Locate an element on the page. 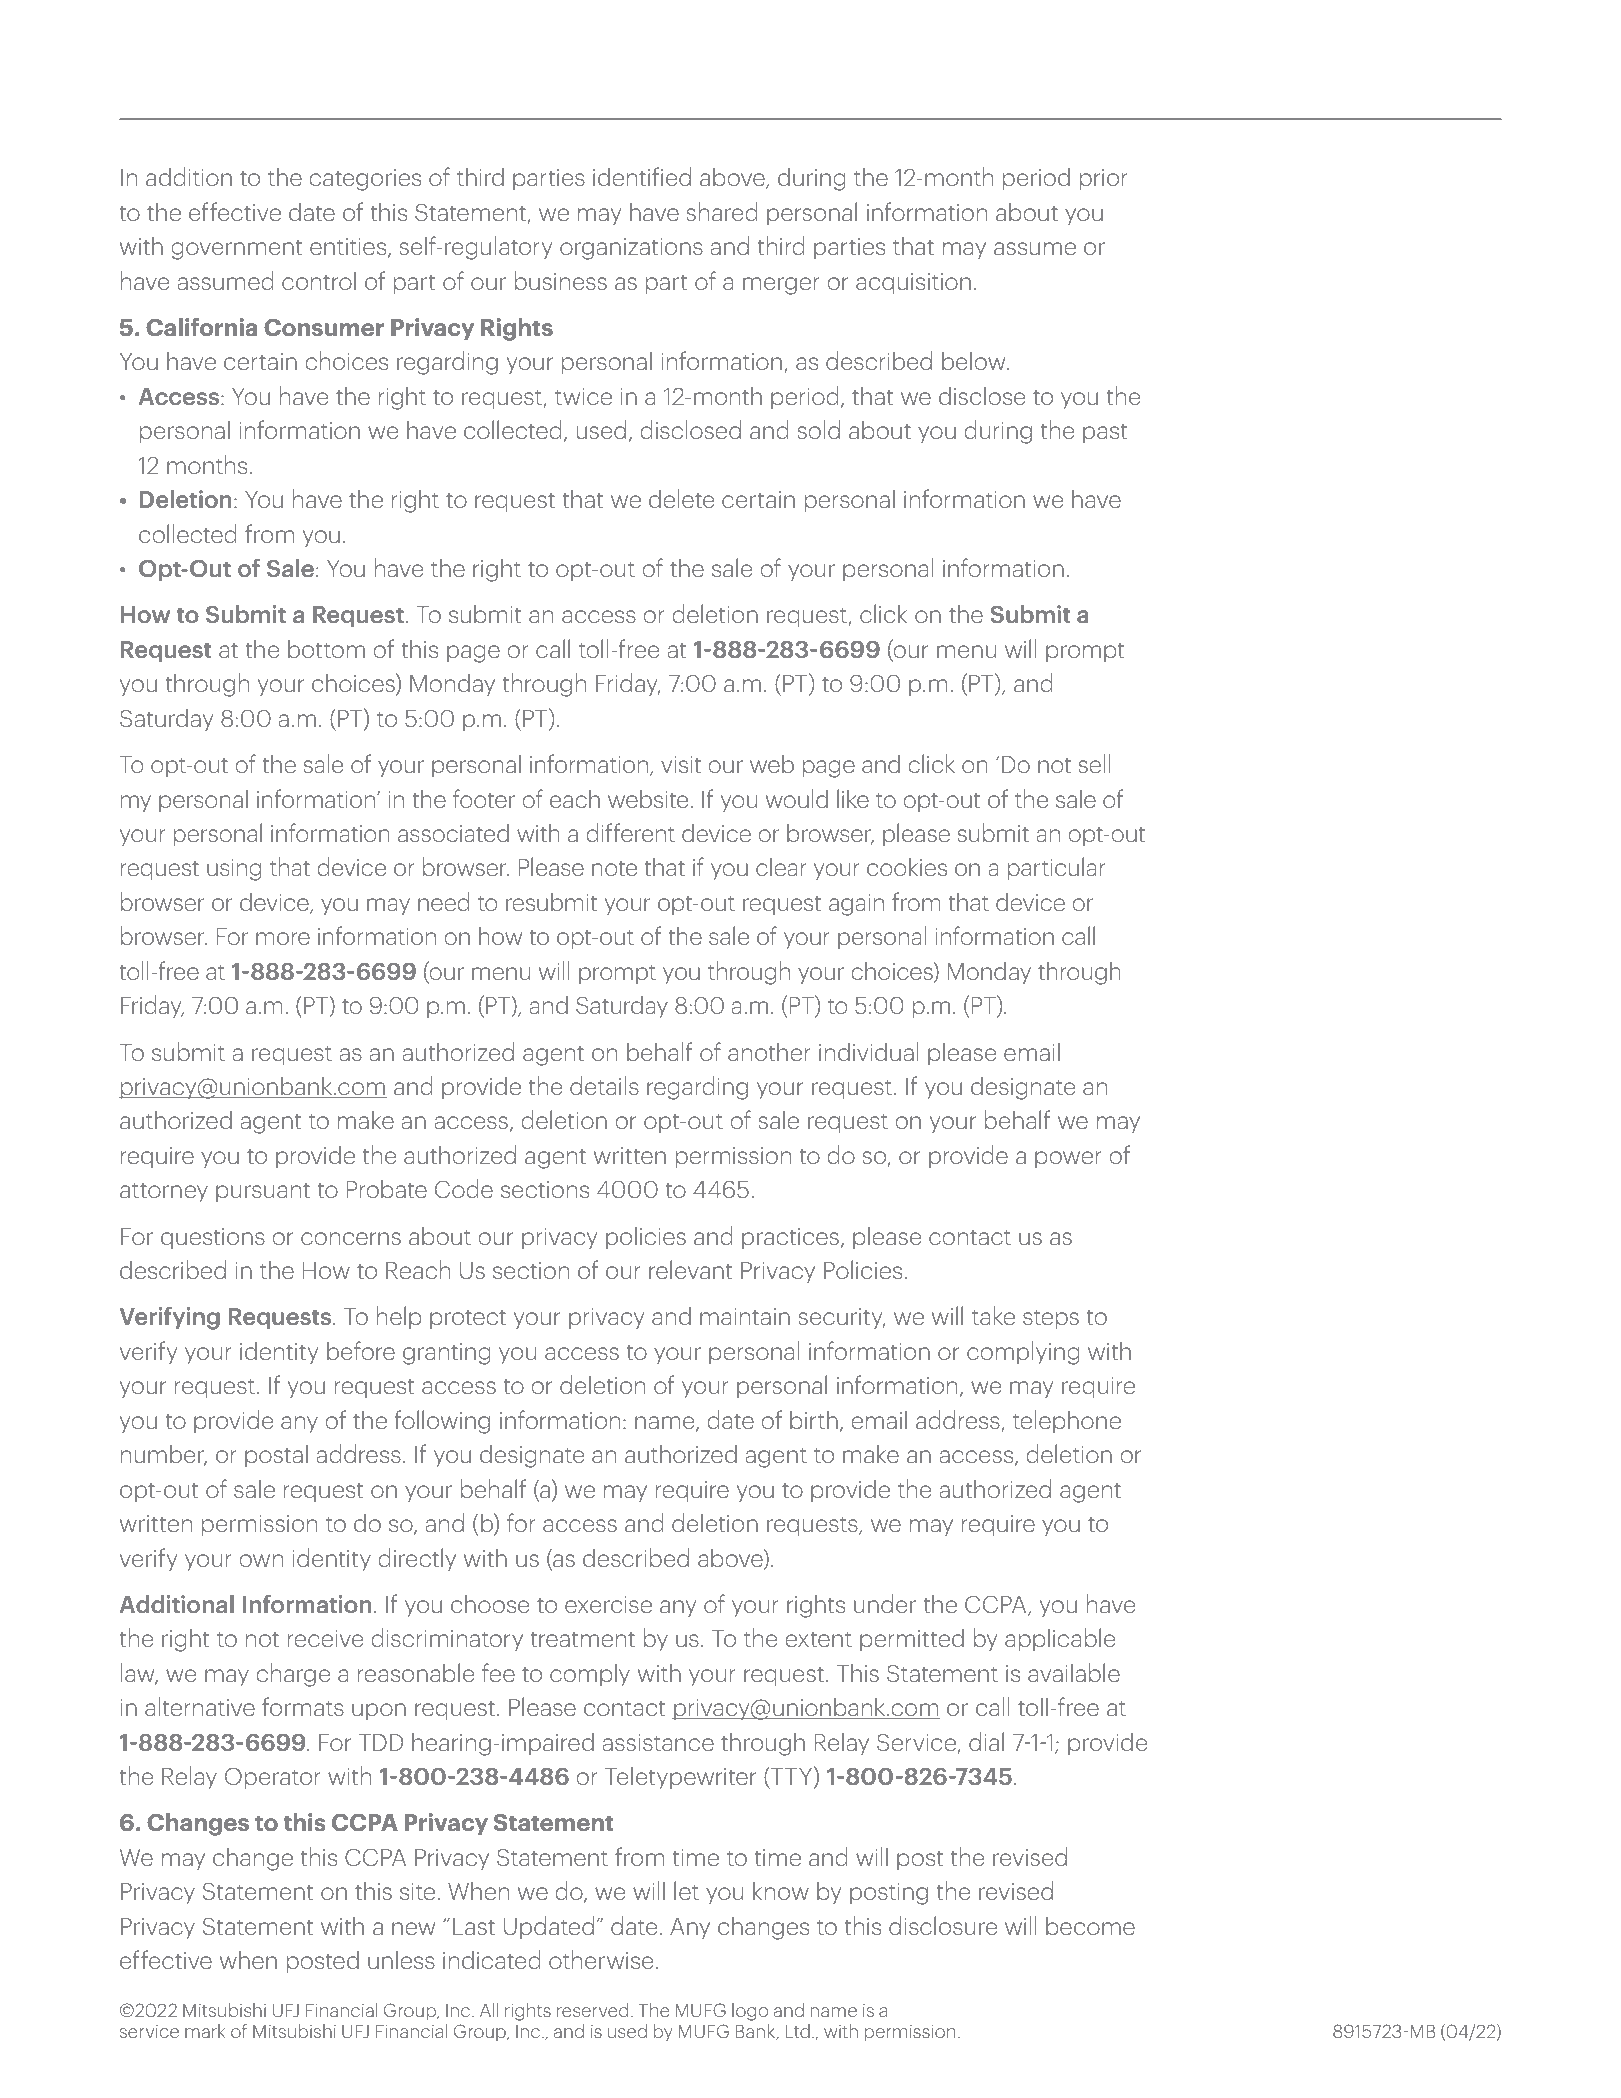 The height and width of the image is (2098, 1621). power is located at coordinates (1068, 1160).
